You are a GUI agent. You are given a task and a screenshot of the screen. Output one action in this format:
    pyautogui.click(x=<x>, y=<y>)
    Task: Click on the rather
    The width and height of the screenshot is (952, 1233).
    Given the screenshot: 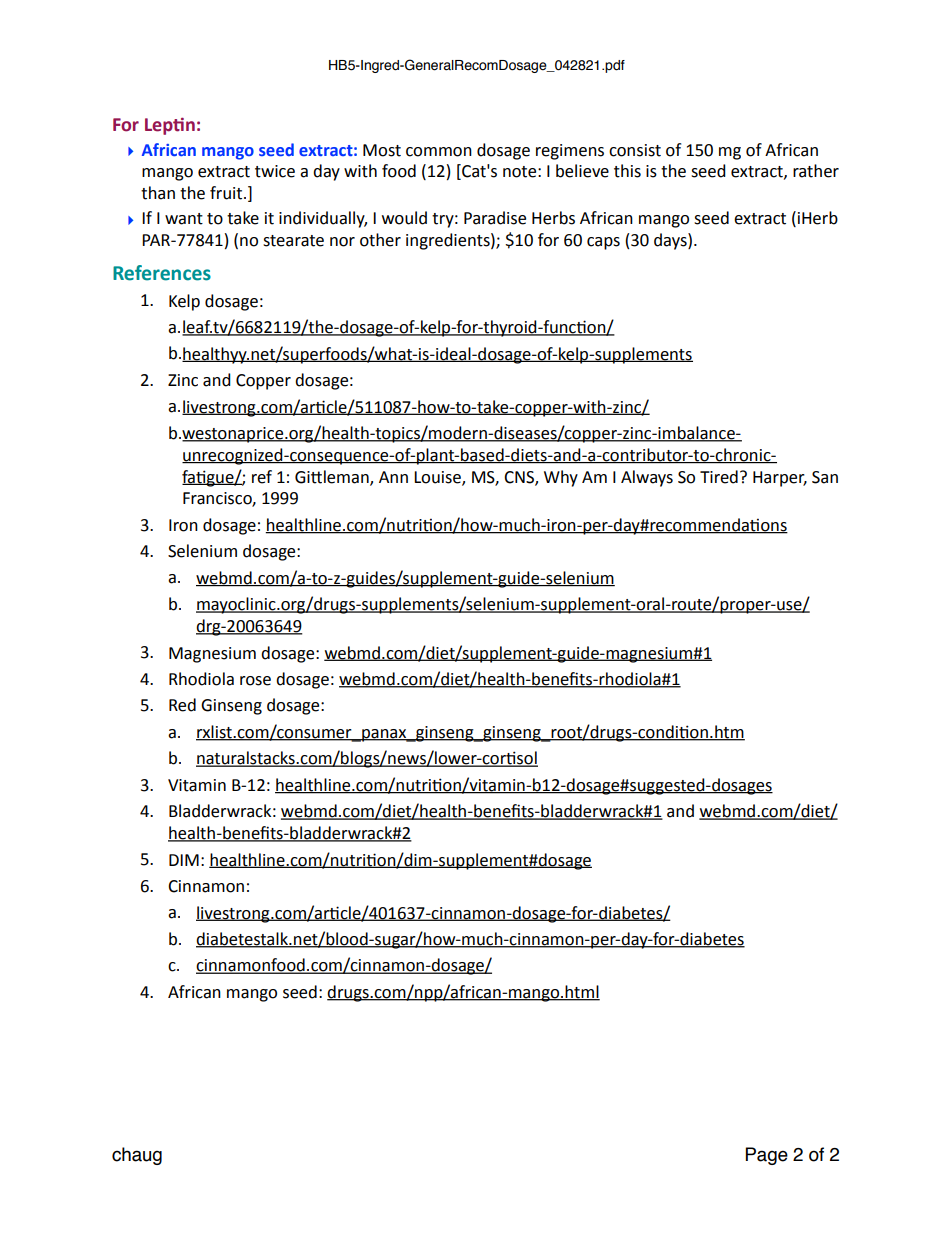 What is the action you would take?
    pyautogui.click(x=816, y=171)
